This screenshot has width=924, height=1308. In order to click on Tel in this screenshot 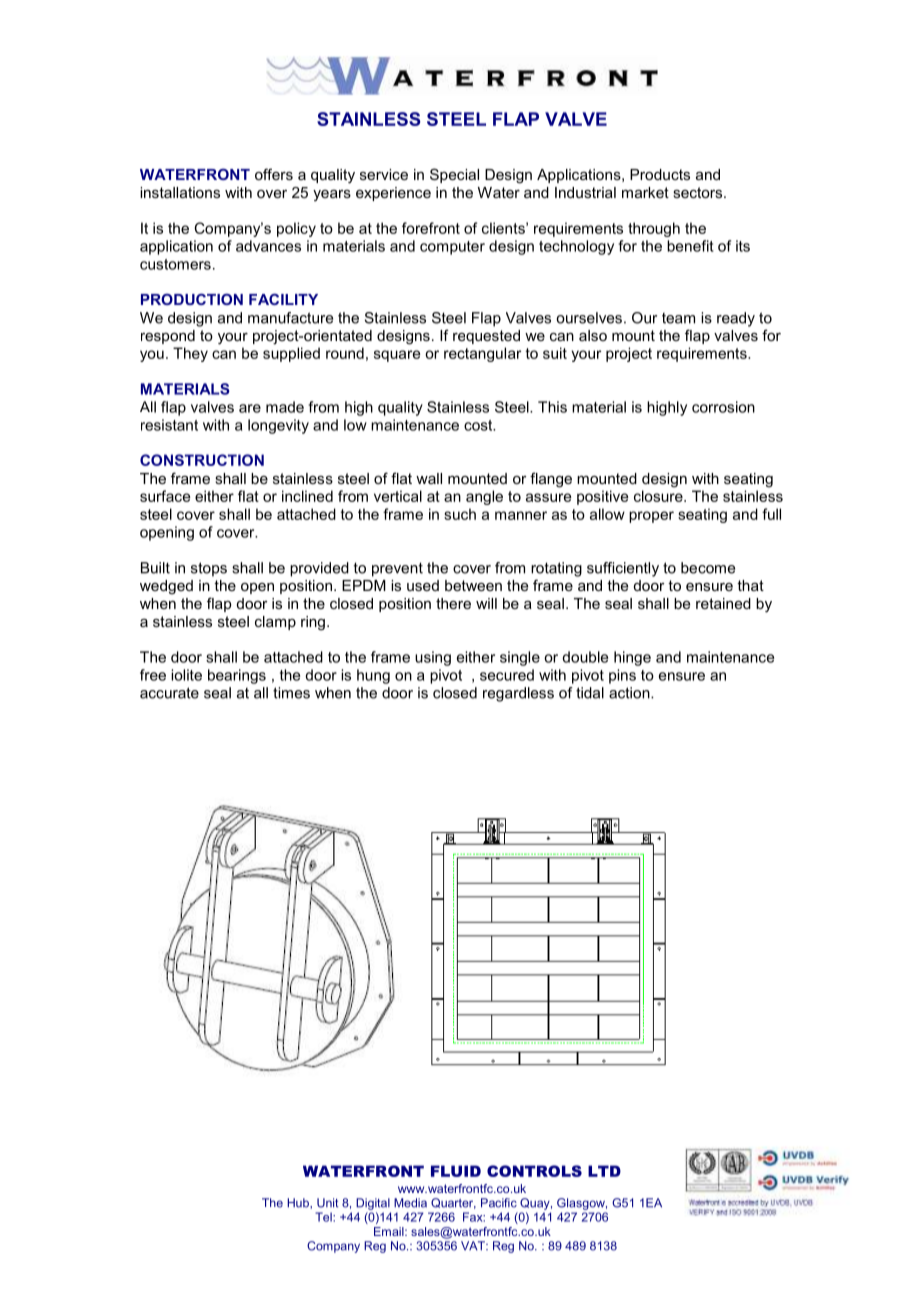, I will do `click(324, 1217)`.
